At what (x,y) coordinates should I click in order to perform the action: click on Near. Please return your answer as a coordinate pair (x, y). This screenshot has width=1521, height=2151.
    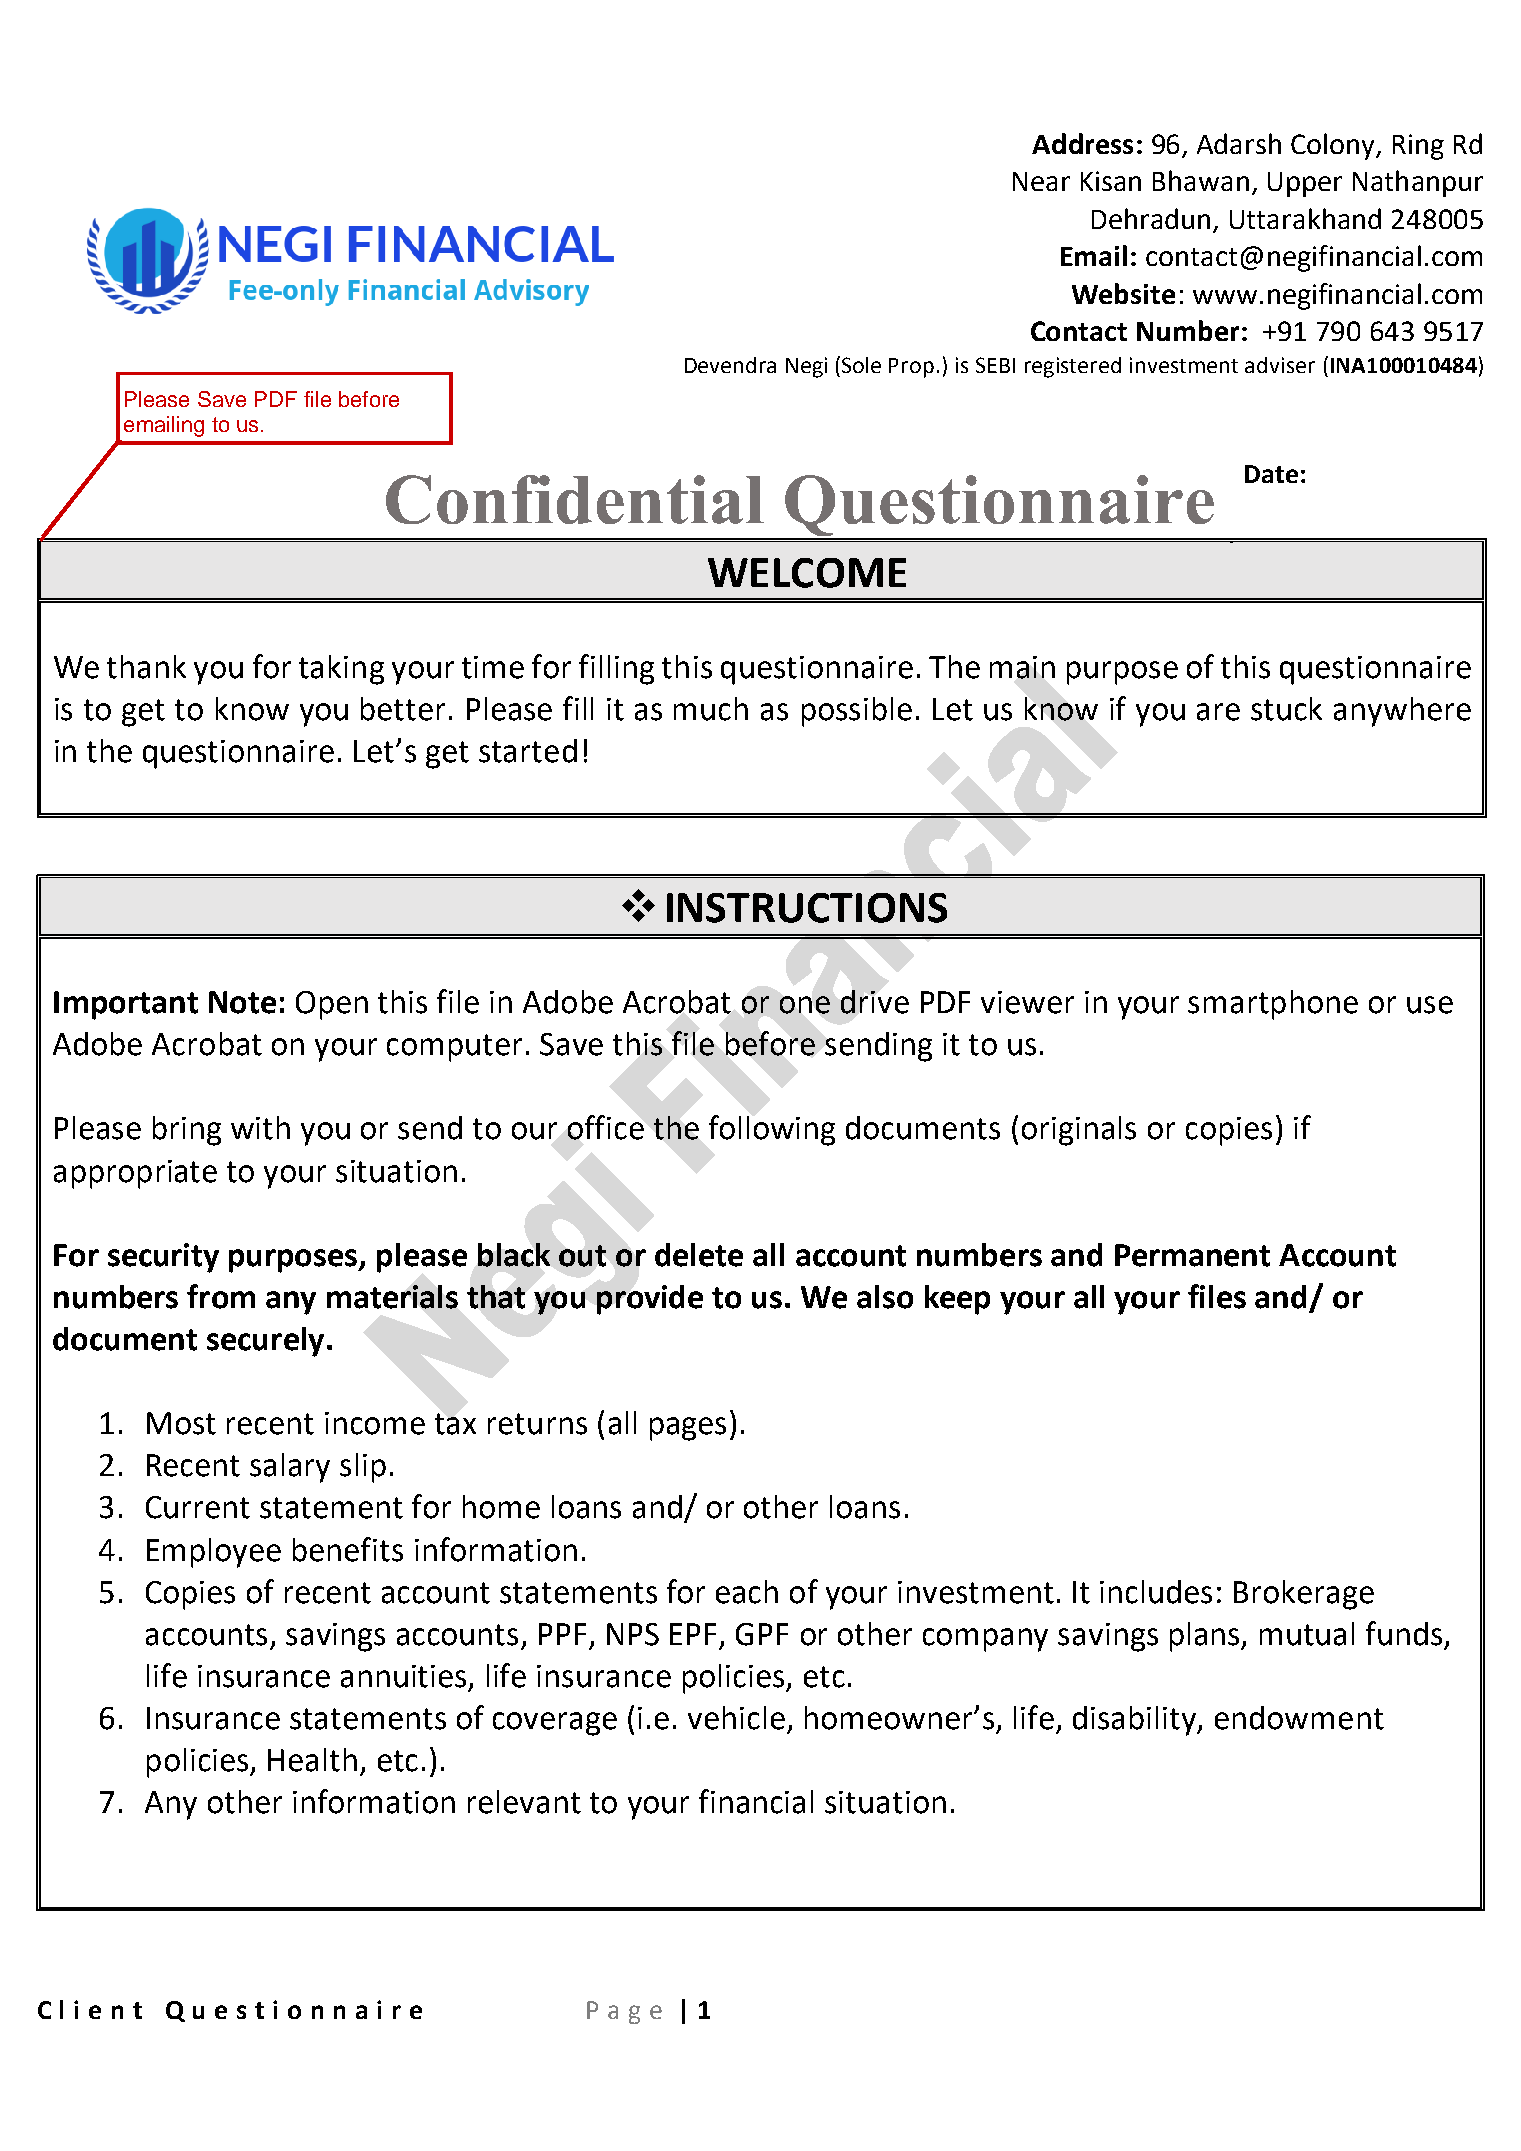
    Looking at the image, I should click on (1041, 181).
